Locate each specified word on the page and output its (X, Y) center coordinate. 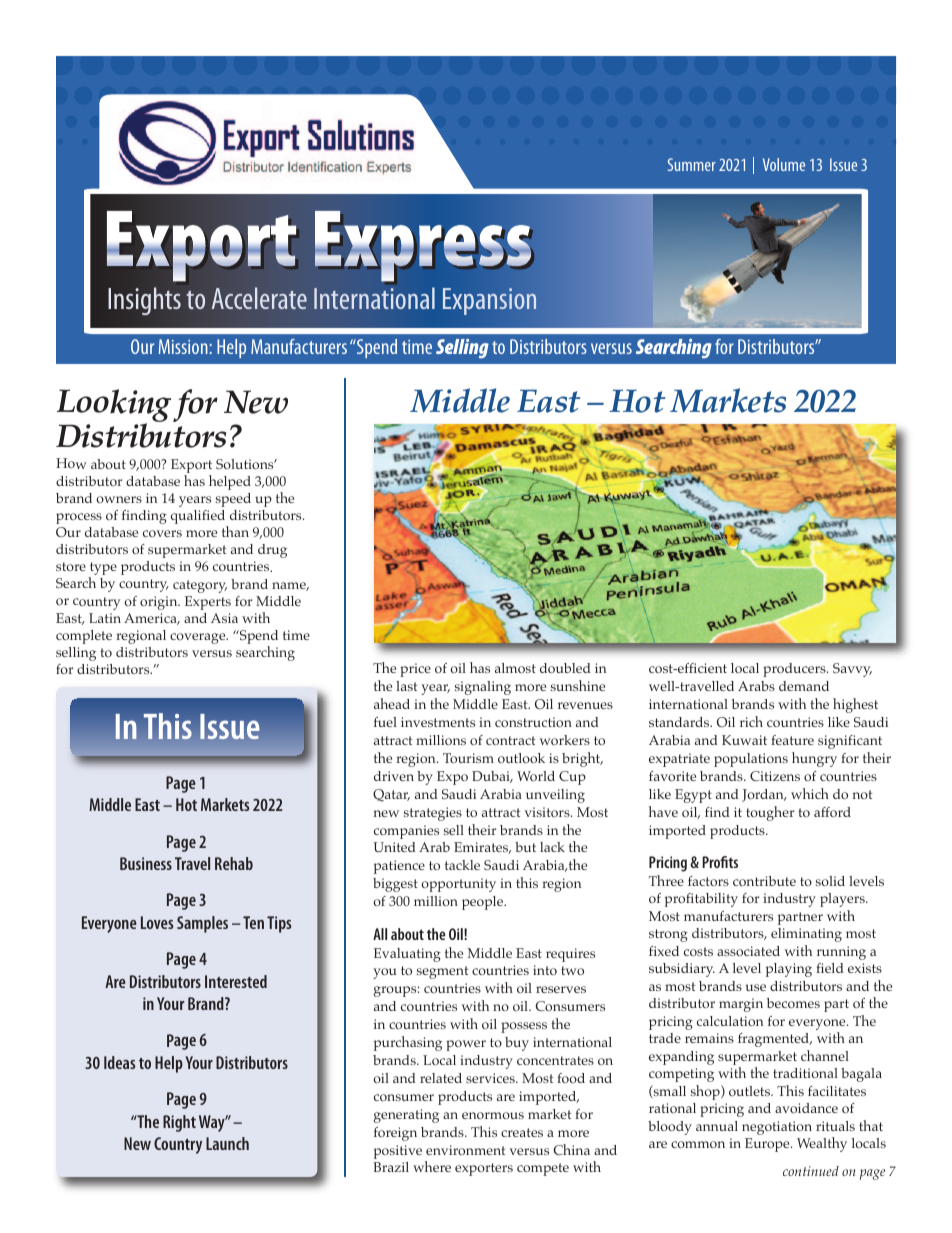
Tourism (468, 758)
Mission (183, 346)
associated (748, 951)
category (200, 586)
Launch (227, 1143)
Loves (157, 922)
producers (795, 670)
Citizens (775, 776)
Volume (784, 164)
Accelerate (259, 298)
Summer (692, 164)
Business (146, 863)
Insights (144, 301)
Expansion (489, 301)
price (415, 670)
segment (442, 972)
